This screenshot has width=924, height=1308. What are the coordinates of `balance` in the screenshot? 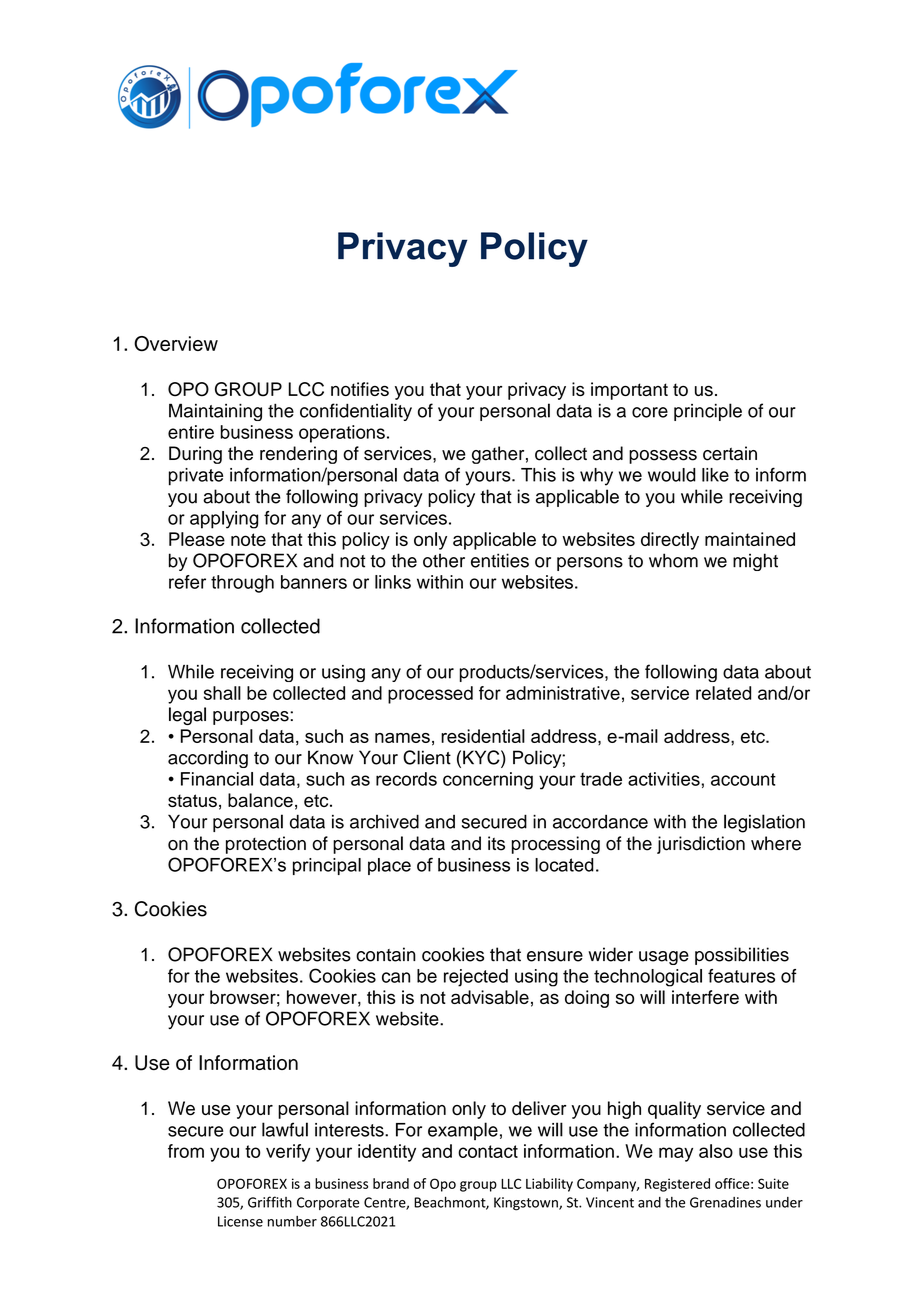 It's located at (260, 800).
